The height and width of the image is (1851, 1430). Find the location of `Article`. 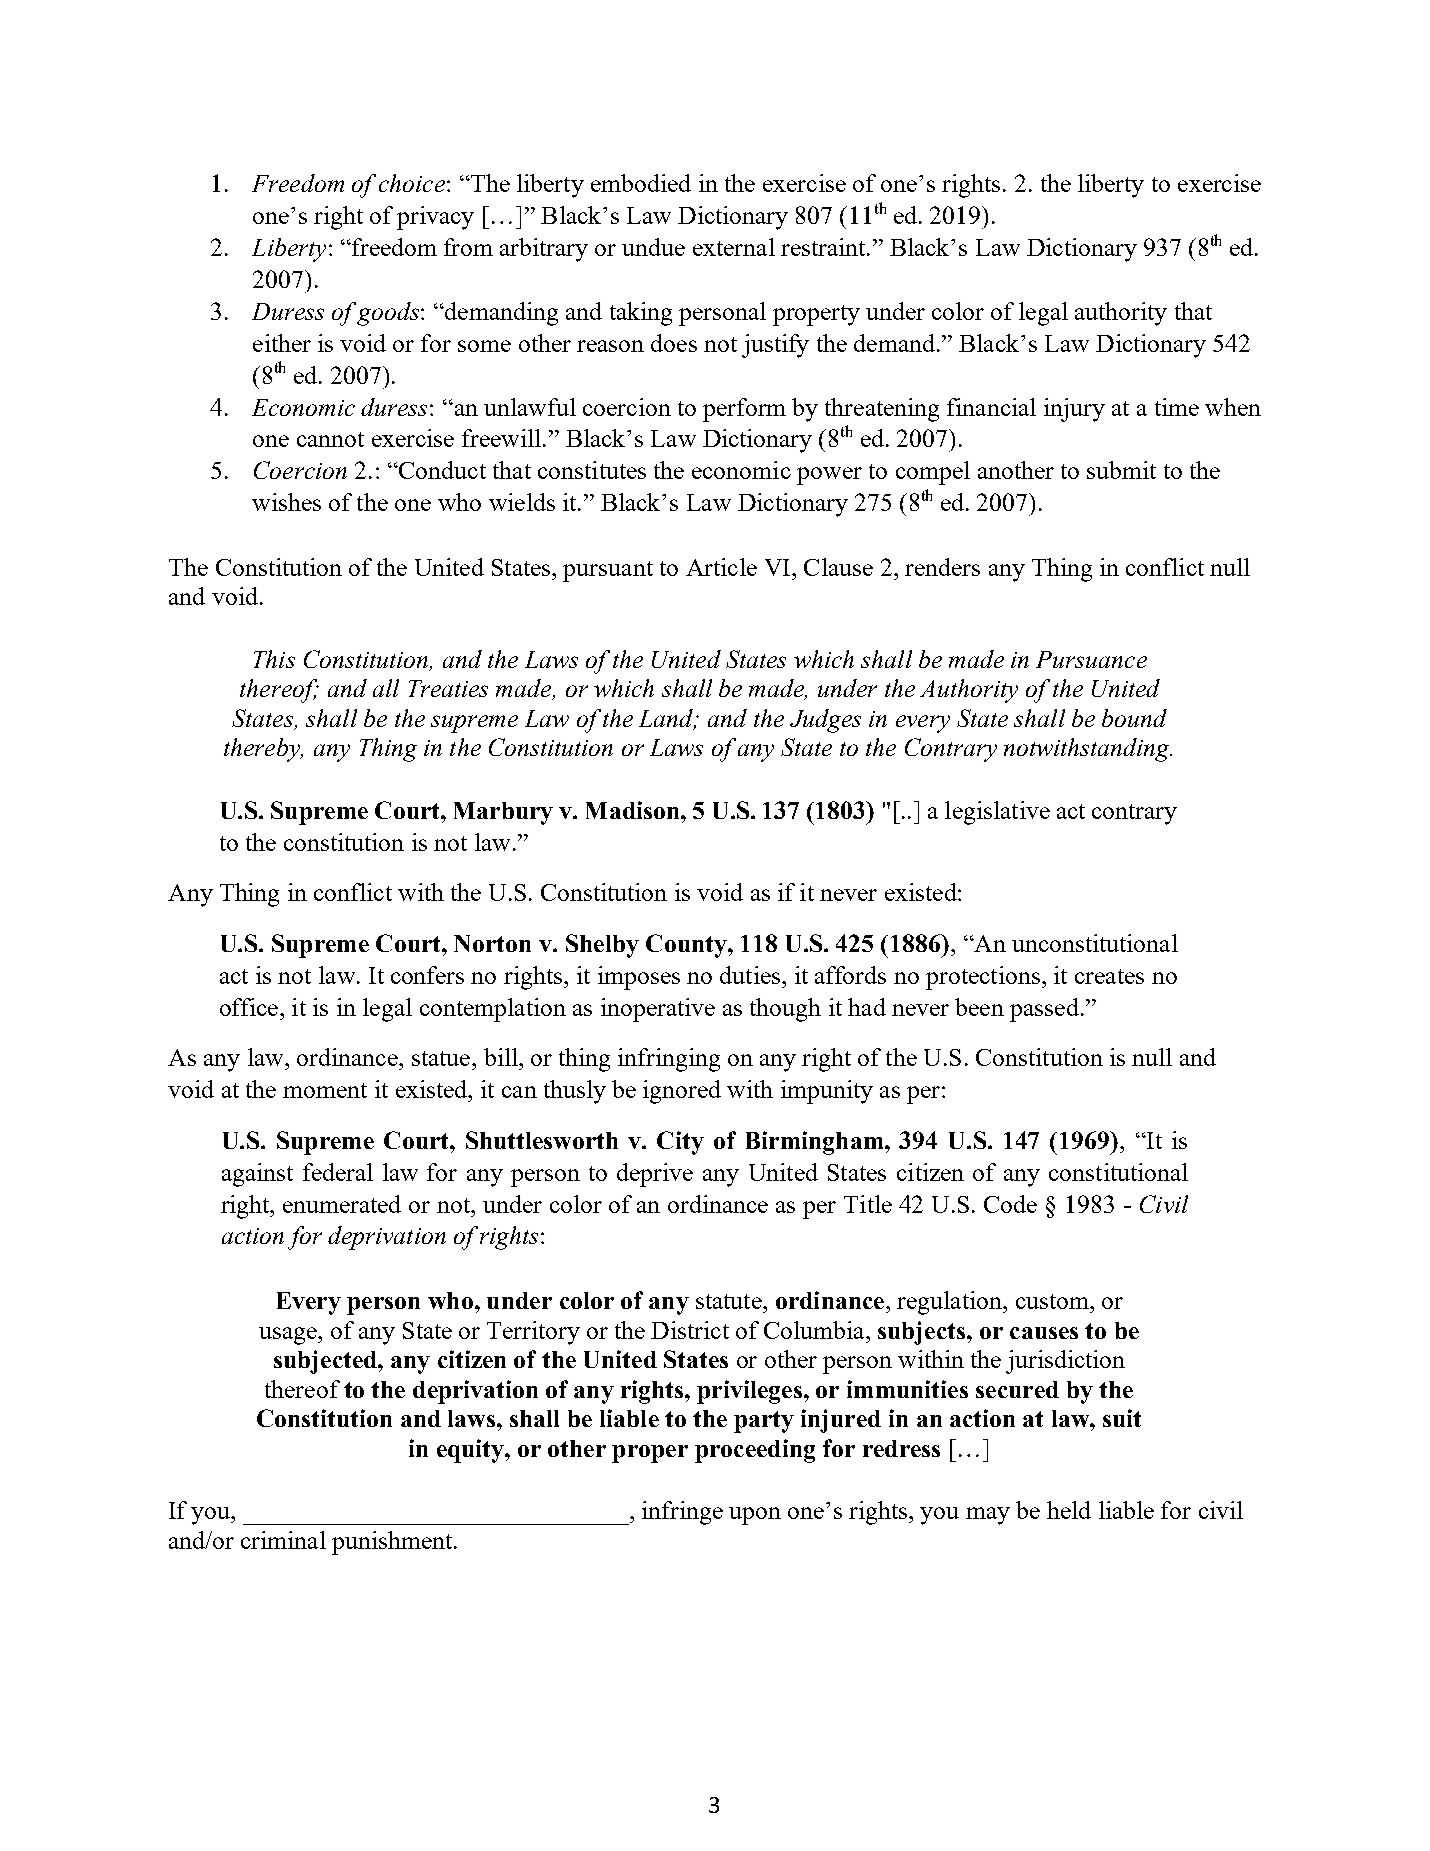

Article is located at coordinates (721, 567).
